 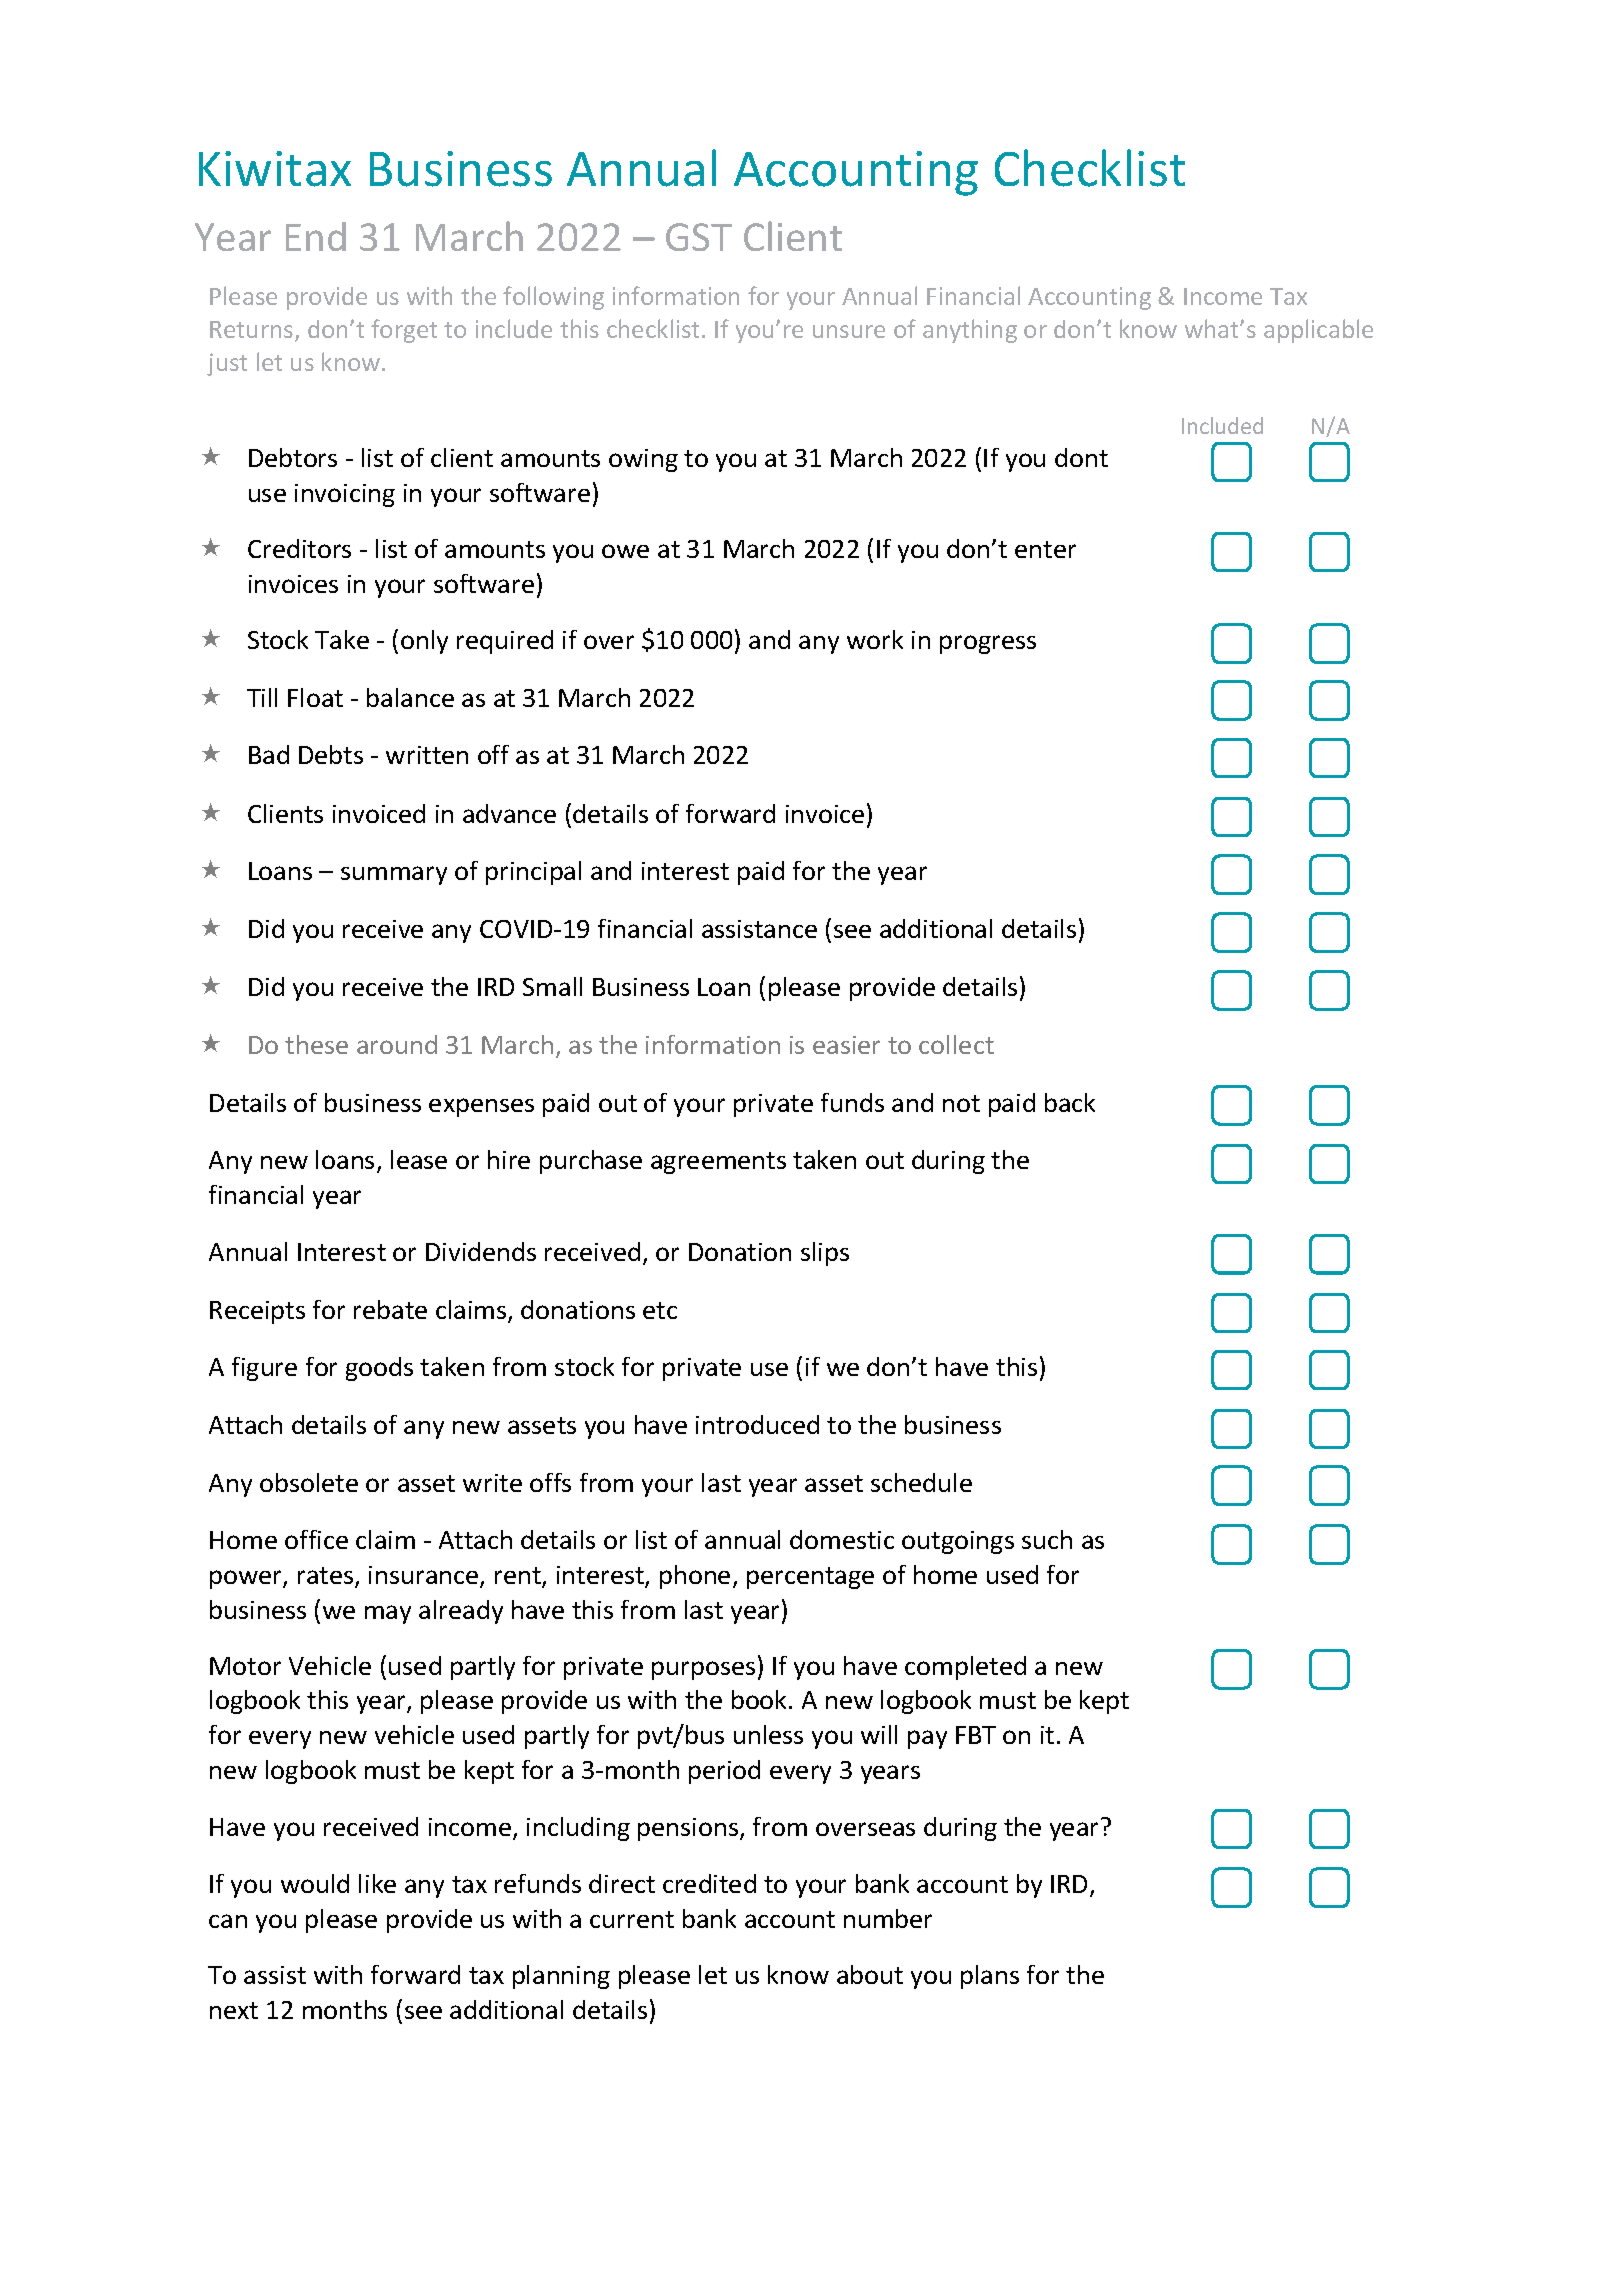 I want to click on applicable, so click(x=1318, y=331).
